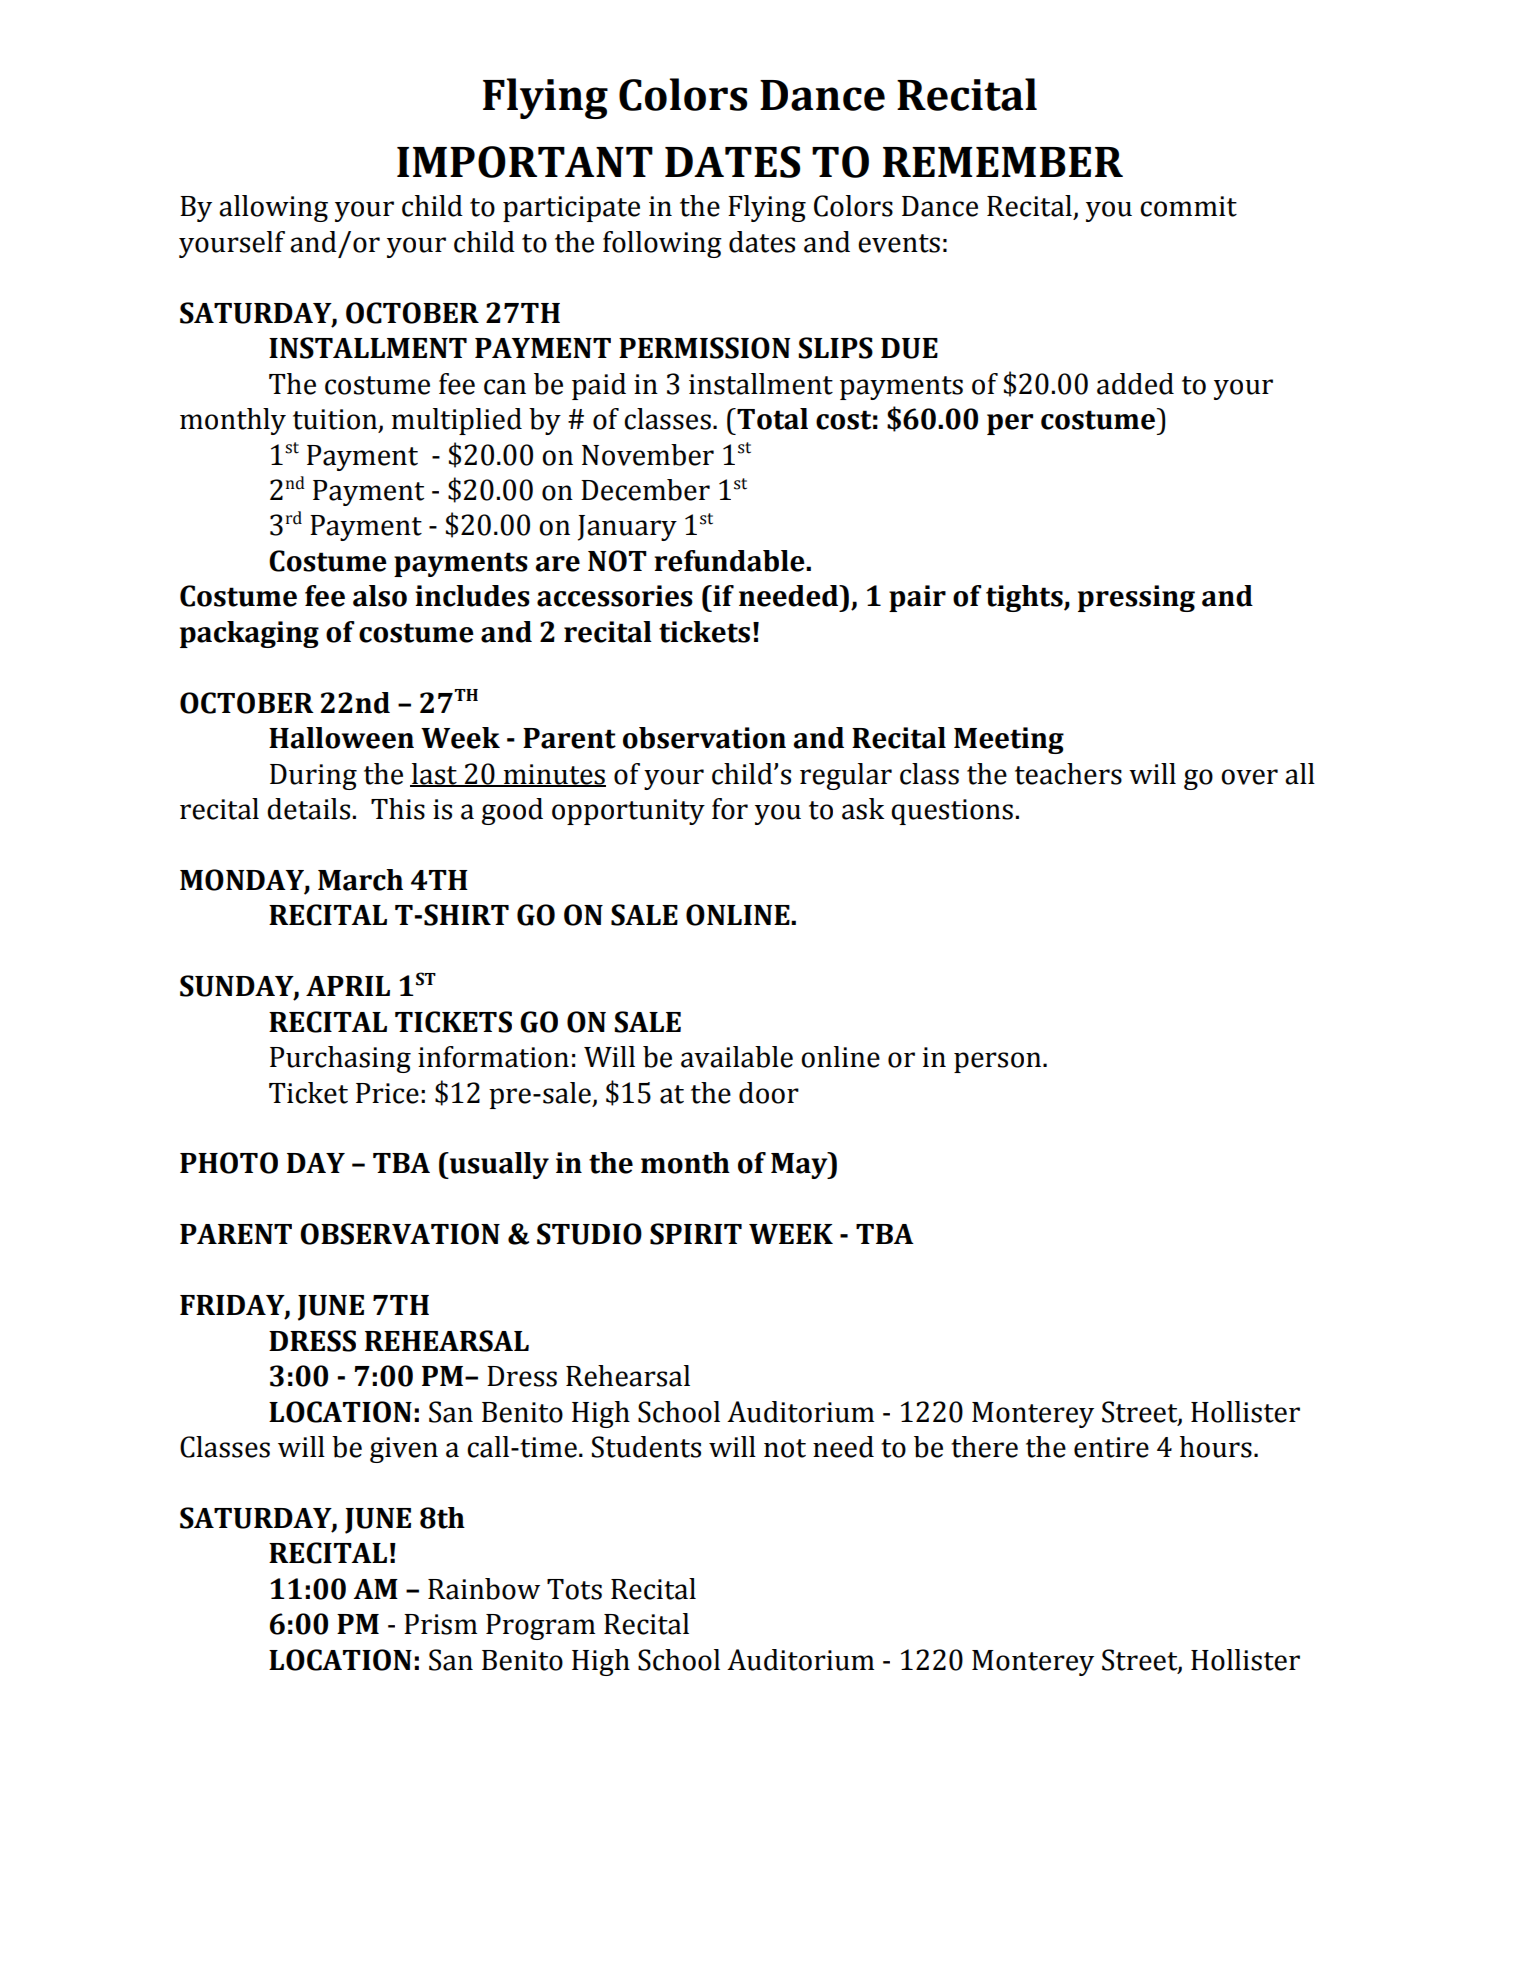 Image resolution: width=1522 pixels, height=1970 pixels. What do you see at coordinates (662, 244) in the page?
I see `following` at bounding box center [662, 244].
